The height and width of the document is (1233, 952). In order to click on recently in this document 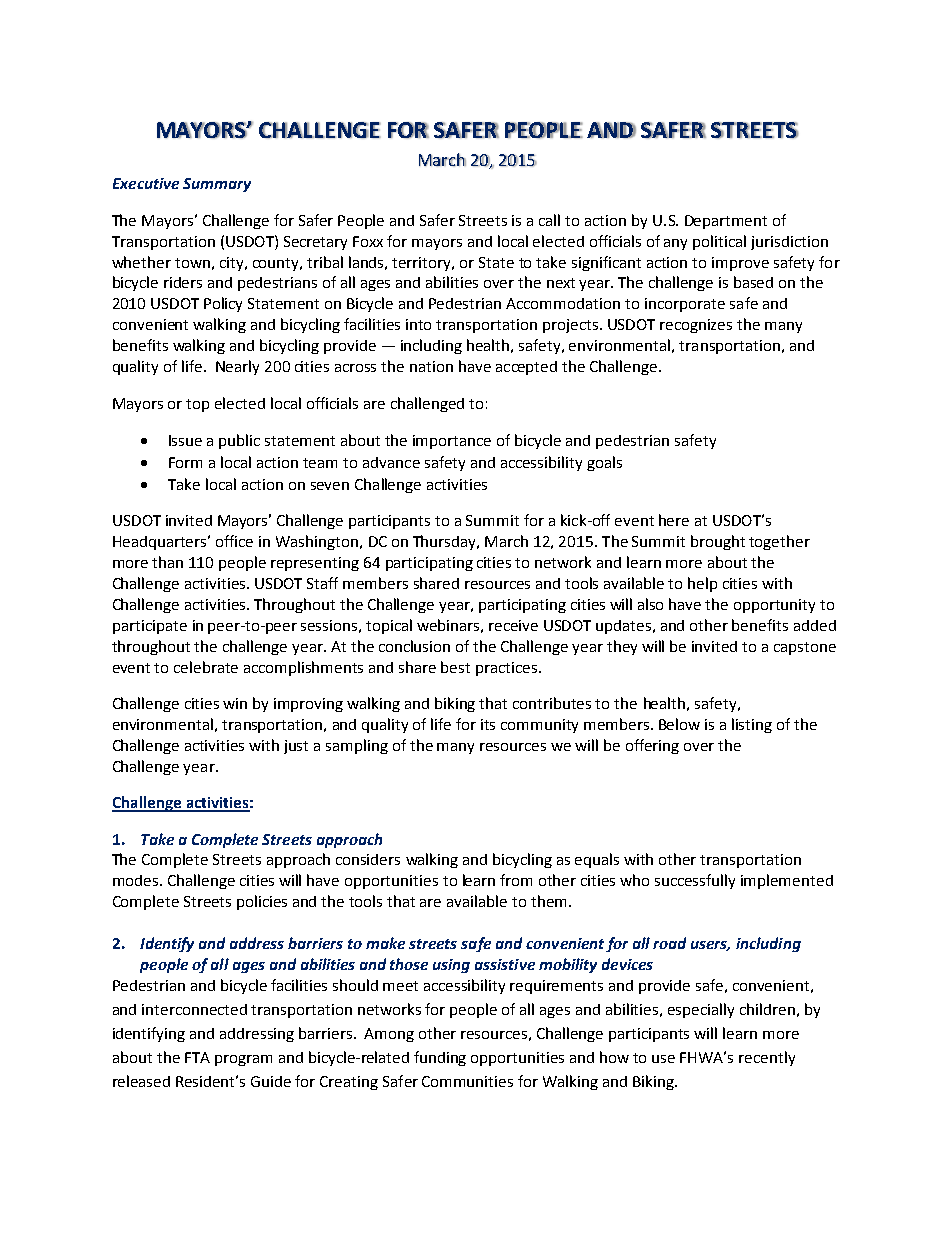, I will do `click(767, 1058)`.
